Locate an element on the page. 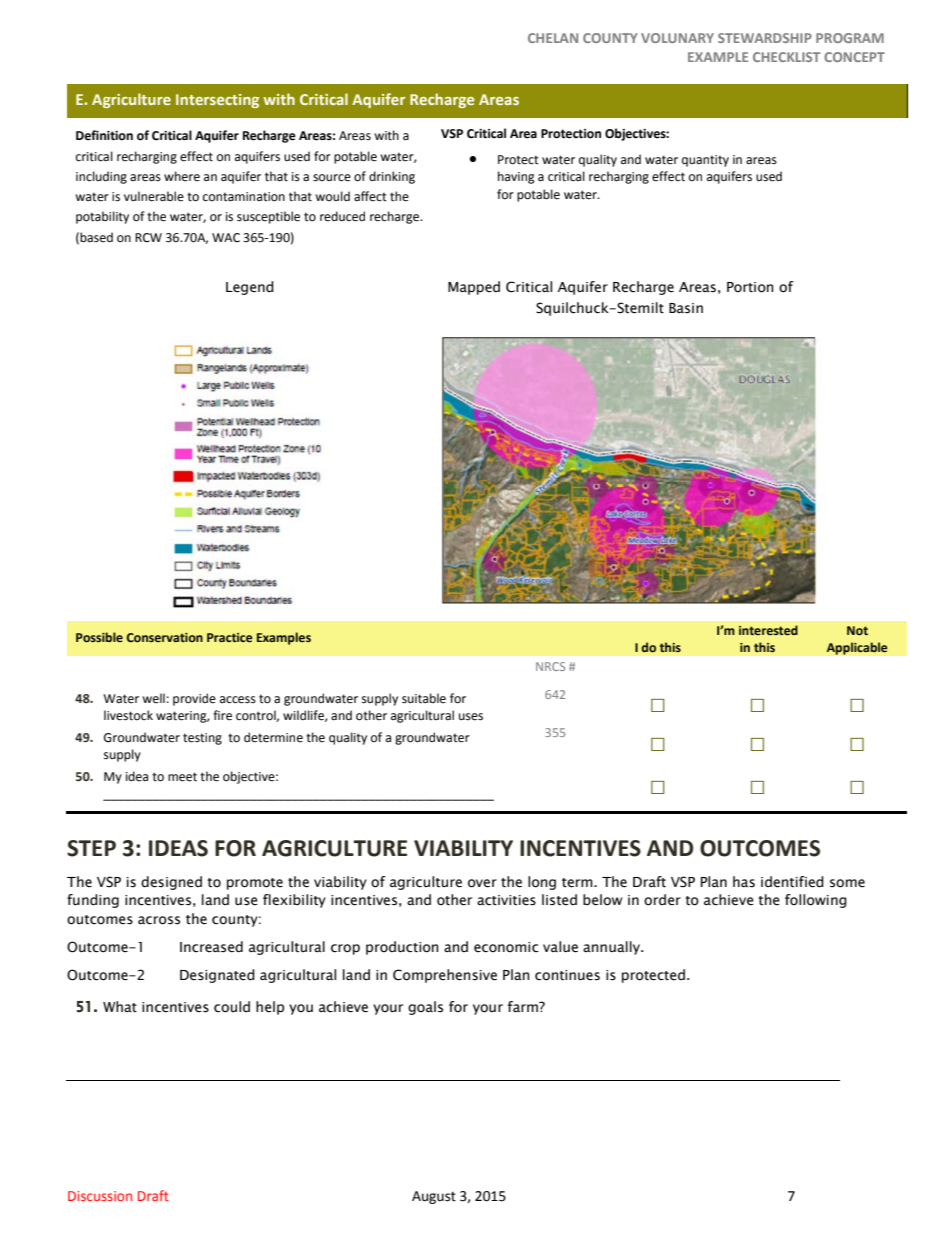 This page has width=952, height=1233. August is located at coordinates (434, 1197).
